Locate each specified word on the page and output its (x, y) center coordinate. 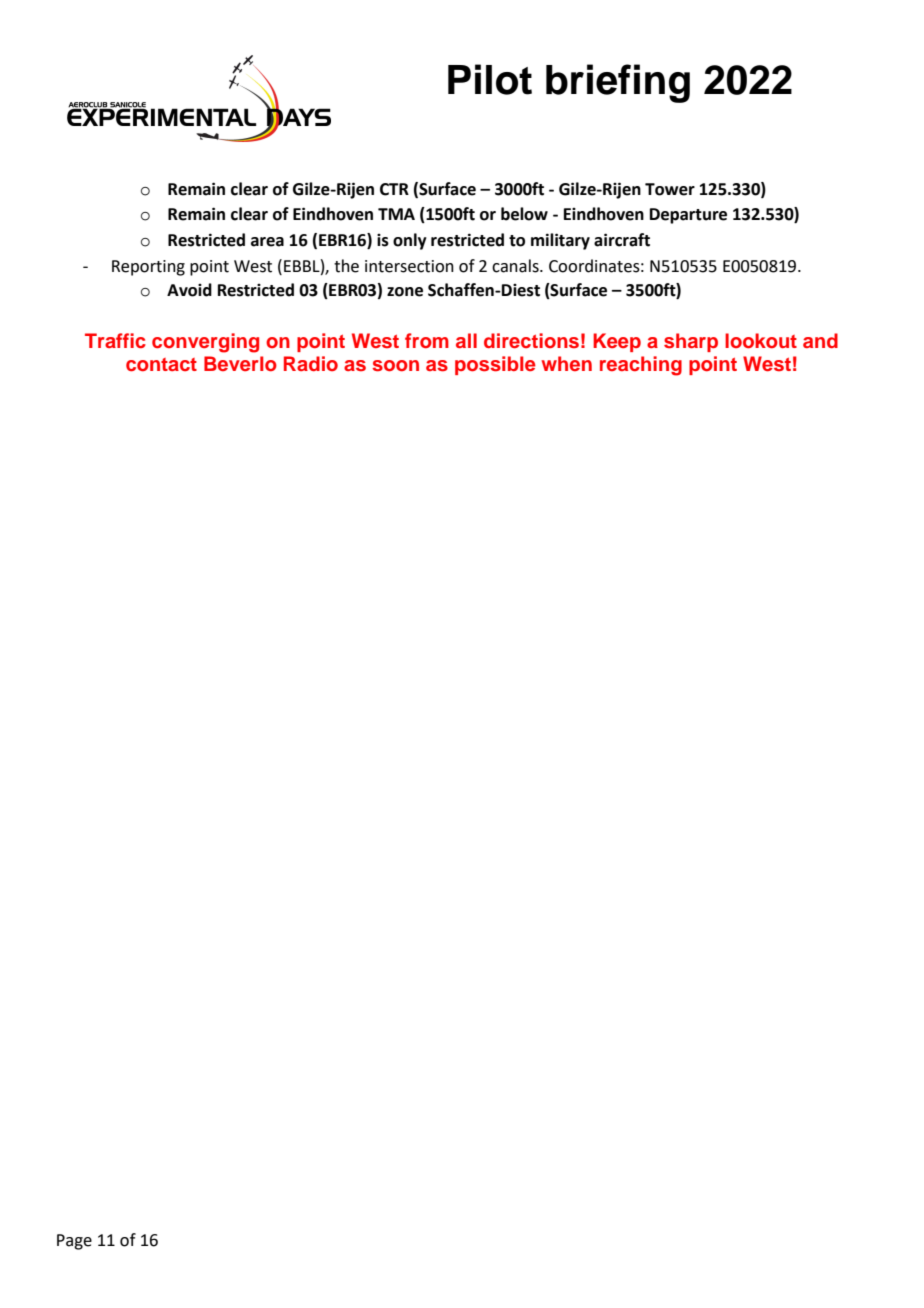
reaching (641, 366)
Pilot (490, 79)
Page (74, 1242)
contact (161, 365)
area (267, 242)
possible (495, 365)
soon (395, 366)
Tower (670, 189)
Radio (311, 363)
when (566, 363)
